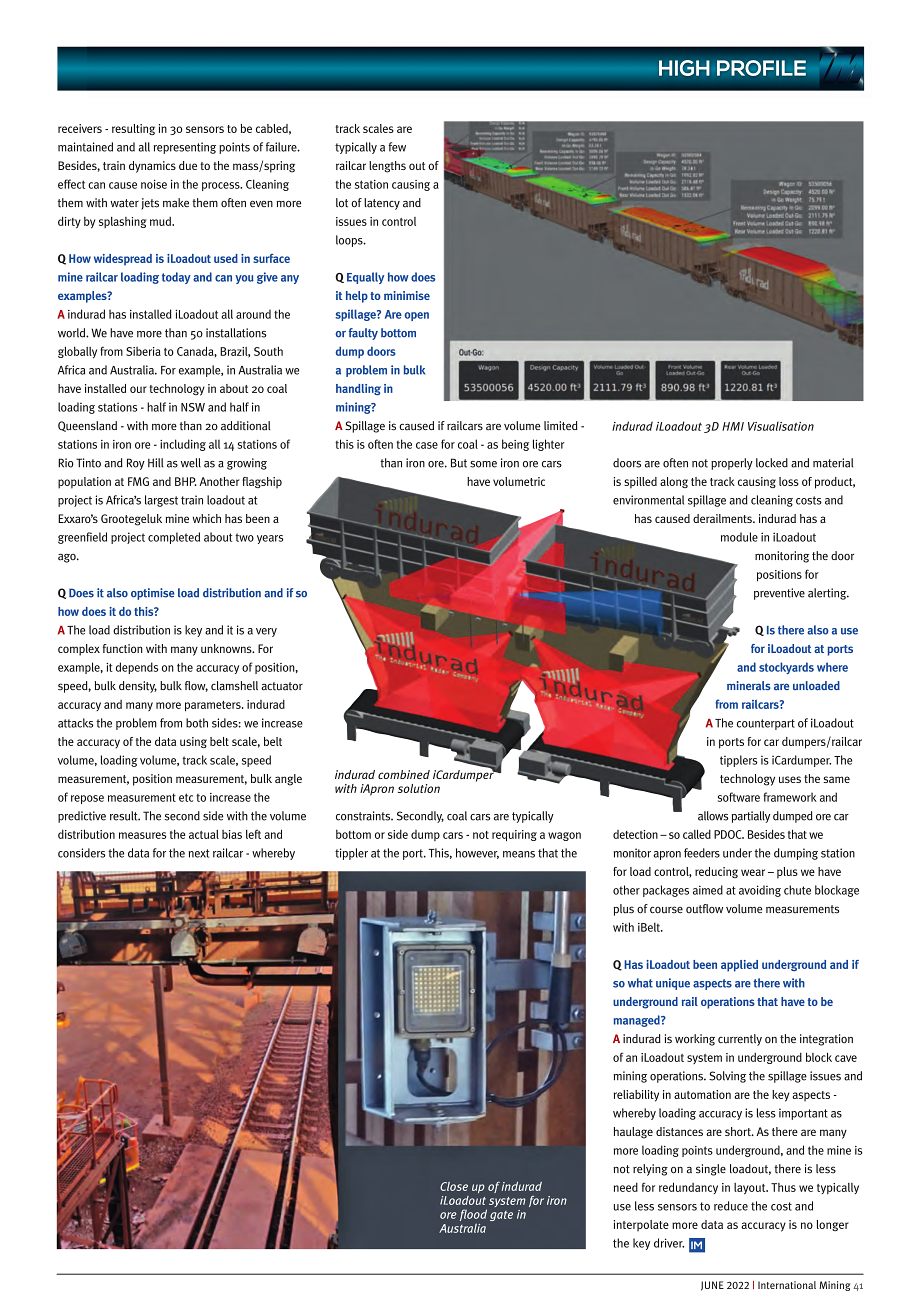 This screenshot has height=1308, width=924. Describe the element at coordinates (473, 1216) in the screenshot. I see `flood` at that location.
